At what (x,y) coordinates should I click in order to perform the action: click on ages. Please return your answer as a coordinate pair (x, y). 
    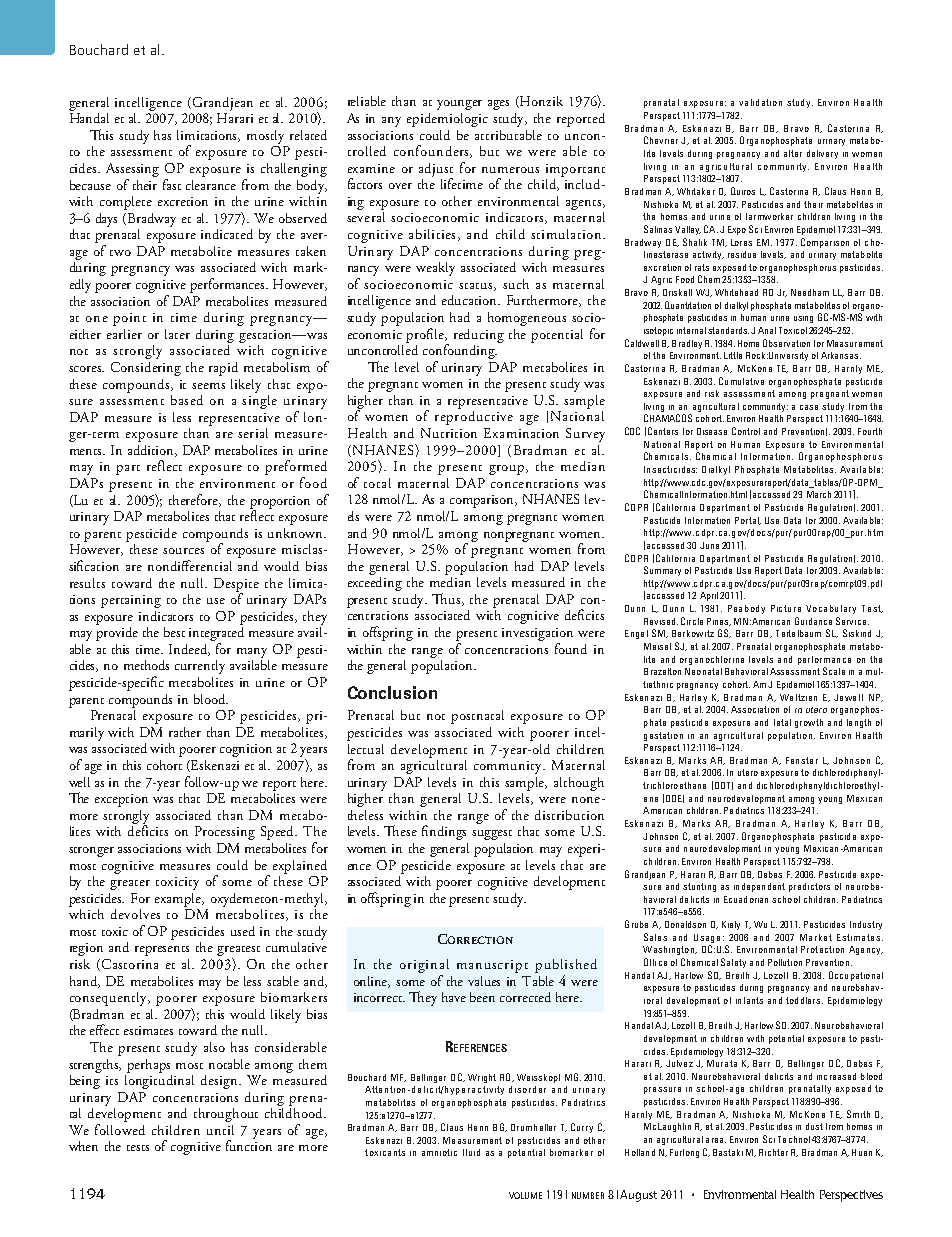
    Looking at the image, I should click on (498, 105).
